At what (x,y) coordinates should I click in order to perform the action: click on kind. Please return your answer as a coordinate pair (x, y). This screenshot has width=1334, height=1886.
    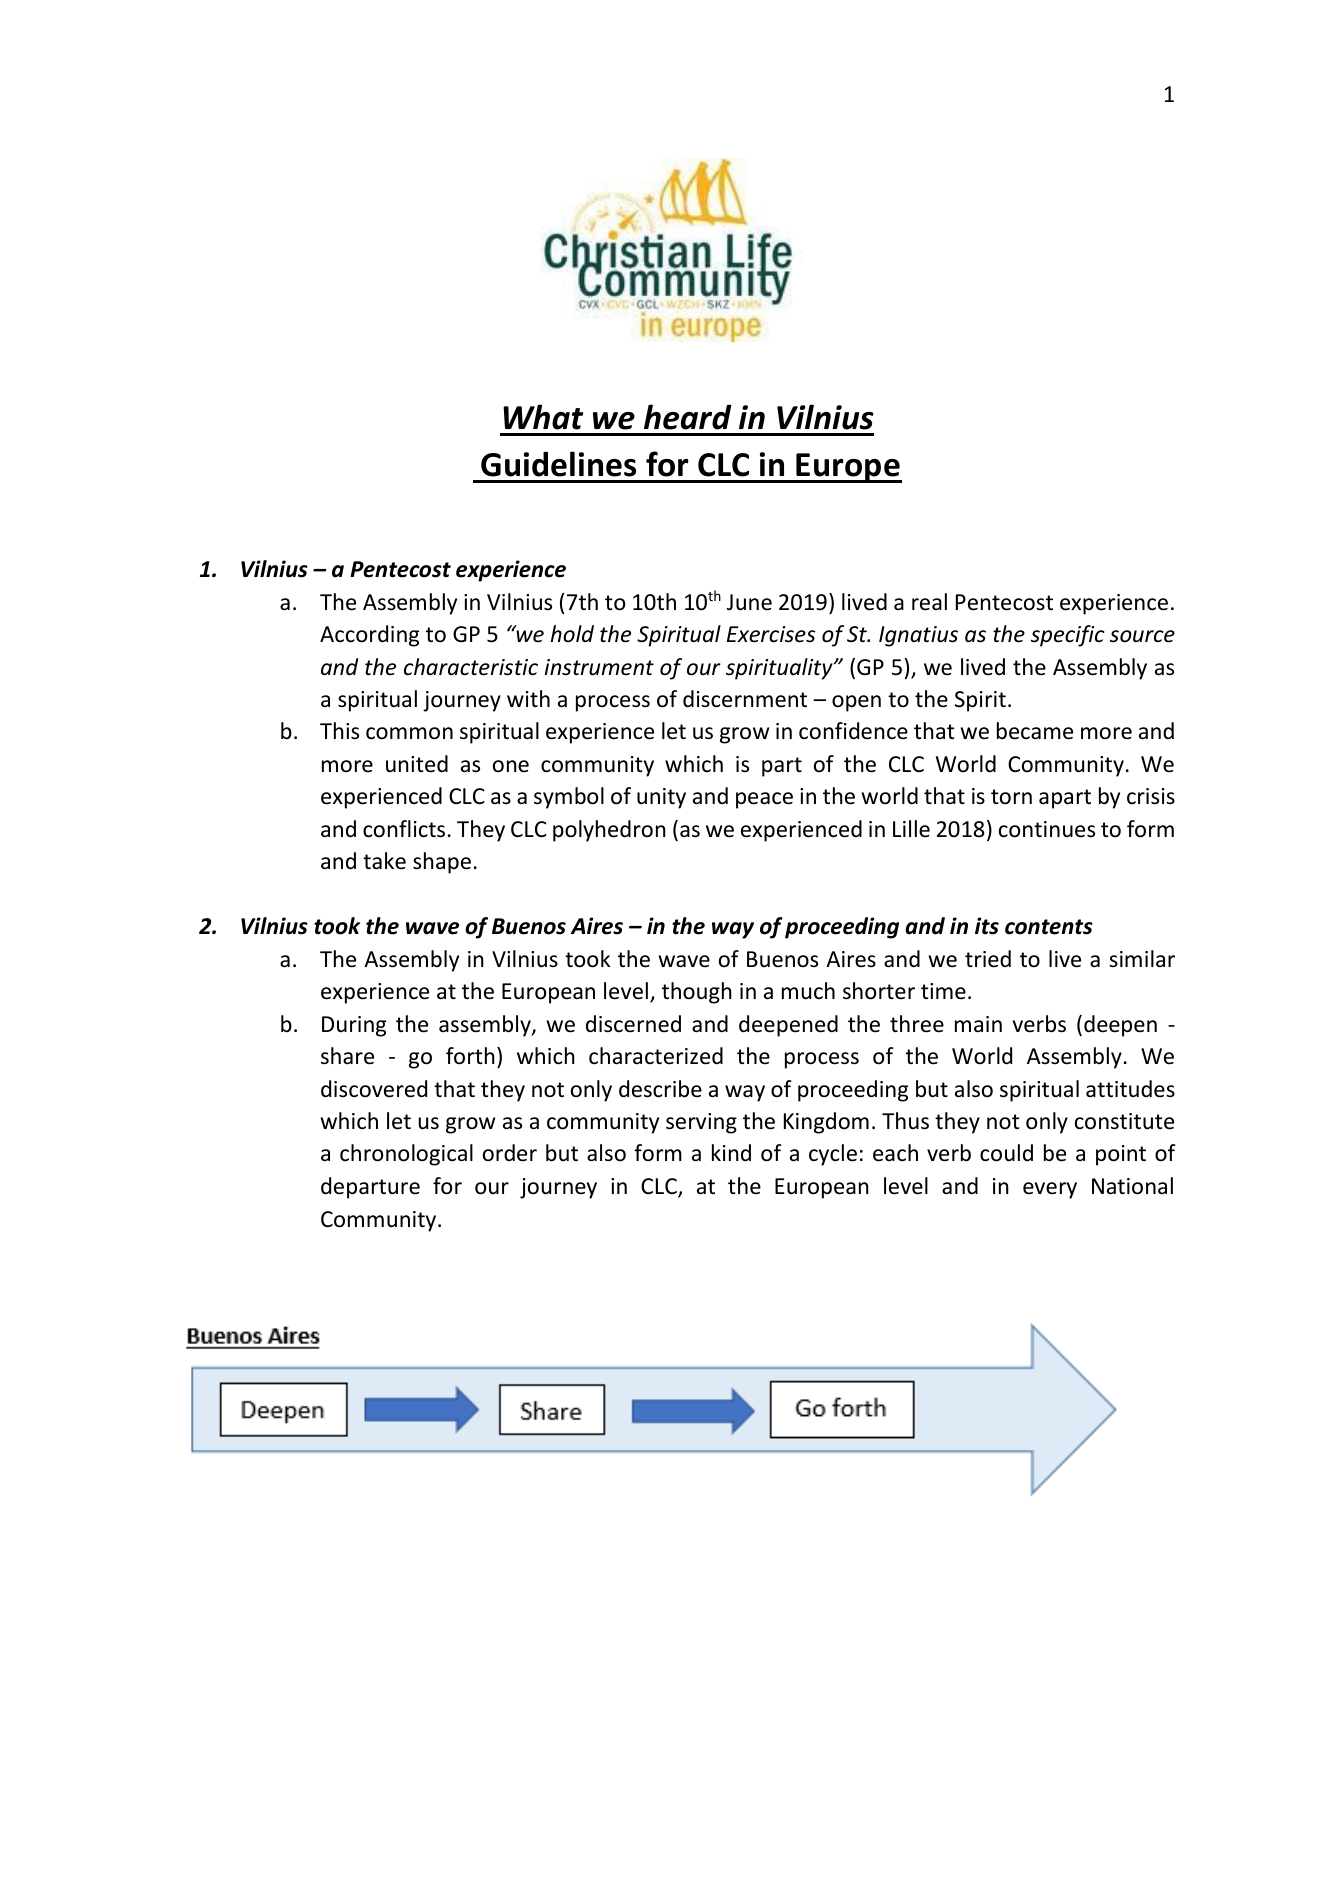
    Looking at the image, I should click on (731, 1153).
